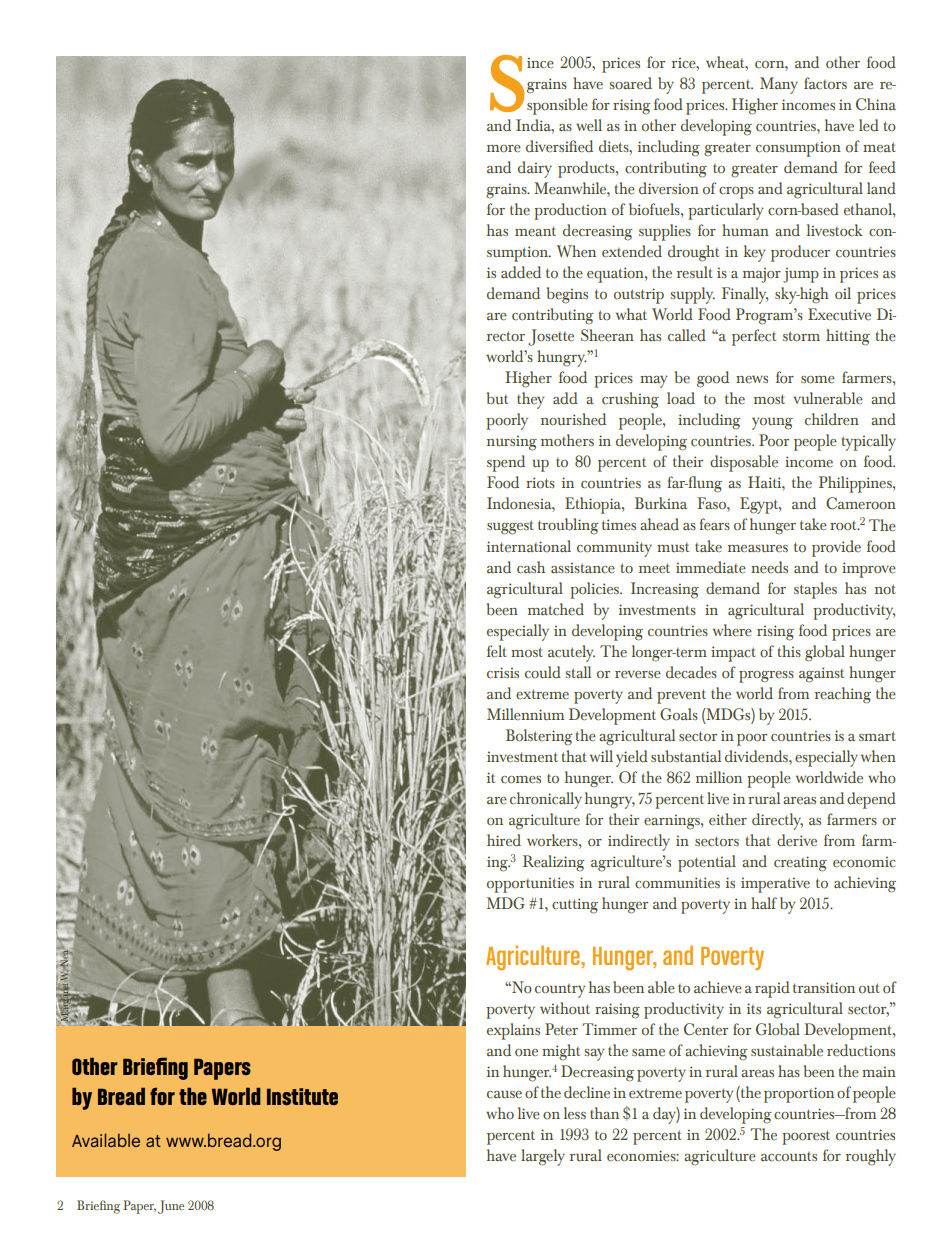 Image resolution: width=952 pixels, height=1233 pixels. I want to click on this, so click(789, 651).
